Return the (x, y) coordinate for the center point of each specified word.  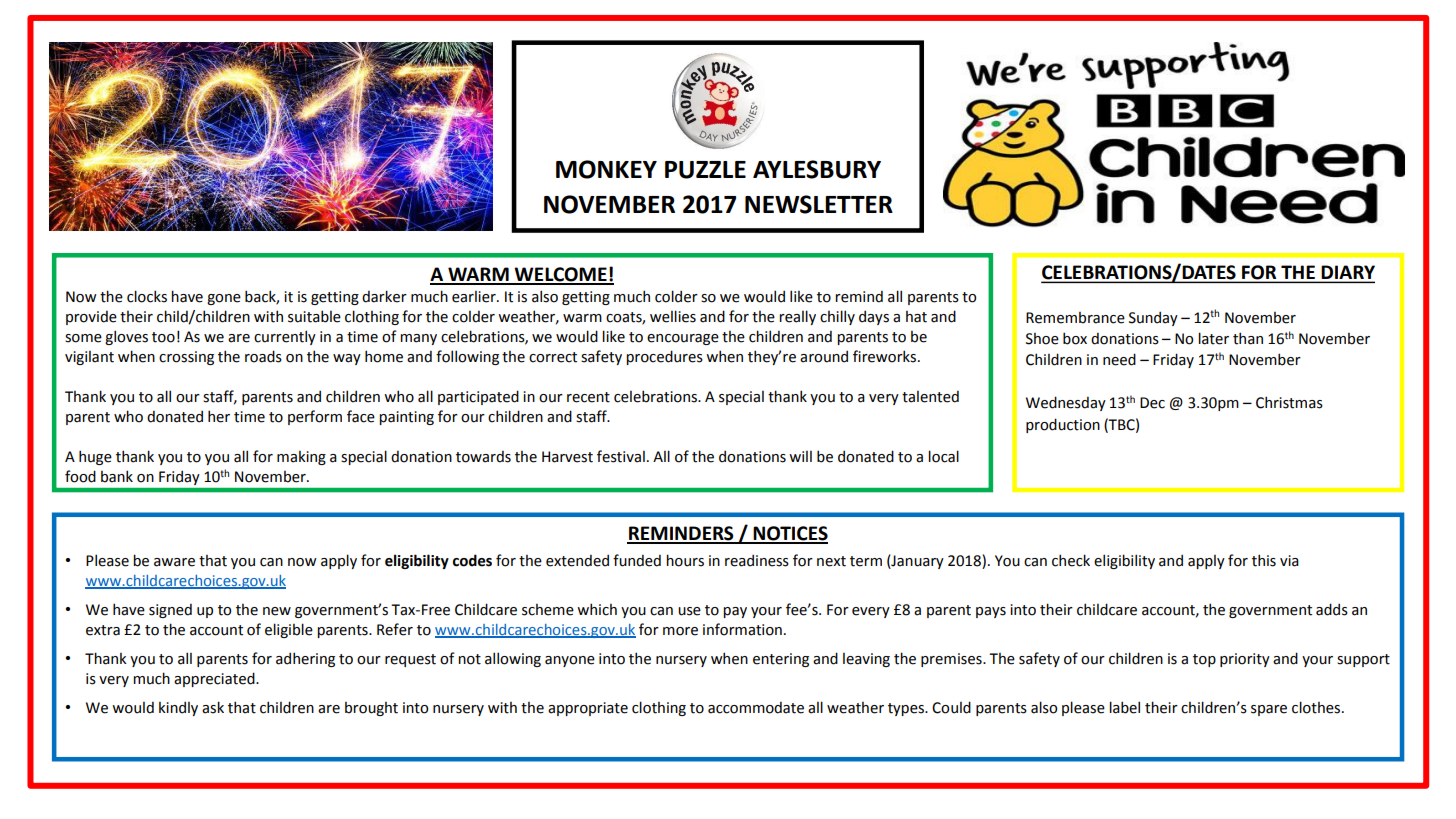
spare (1269, 710)
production (1063, 425)
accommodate (756, 708)
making (301, 458)
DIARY (1347, 273)
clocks (147, 296)
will (800, 456)
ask (213, 707)
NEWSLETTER (819, 204)
